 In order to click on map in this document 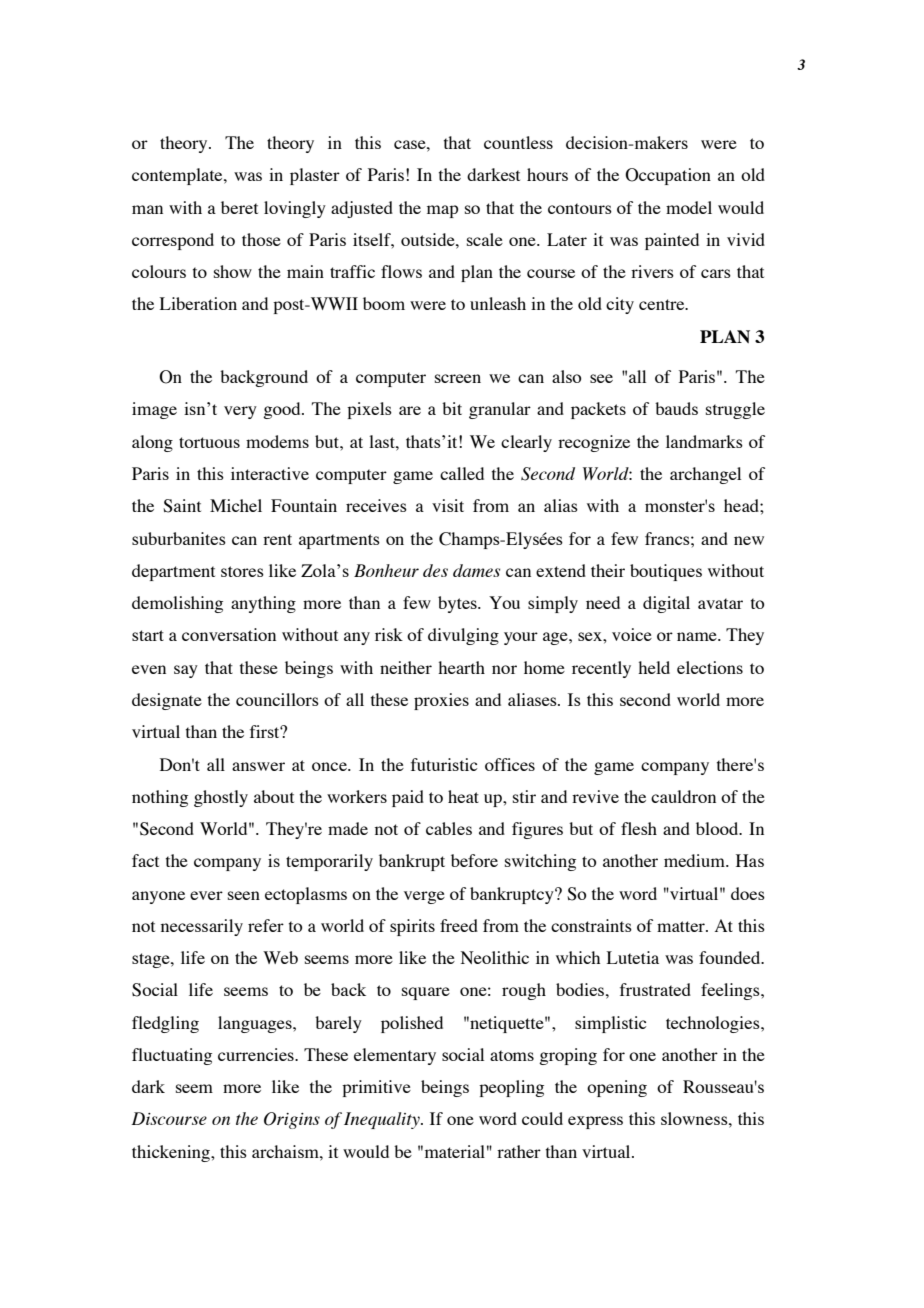, I will do `click(442, 211)`.
